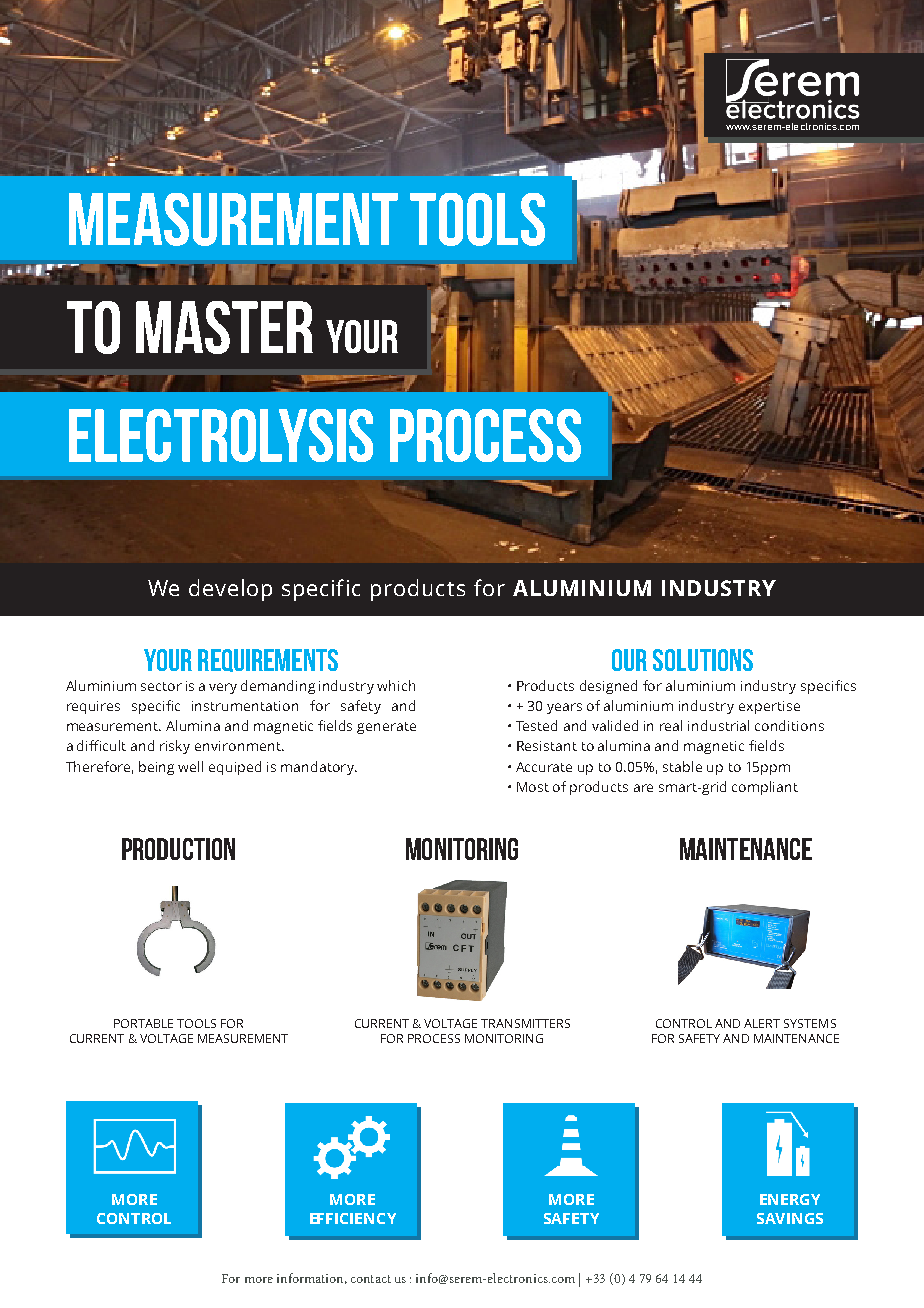  What do you see at coordinates (178, 849) in the screenshot?
I see `PRODUCTION` at bounding box center [178, 849].
